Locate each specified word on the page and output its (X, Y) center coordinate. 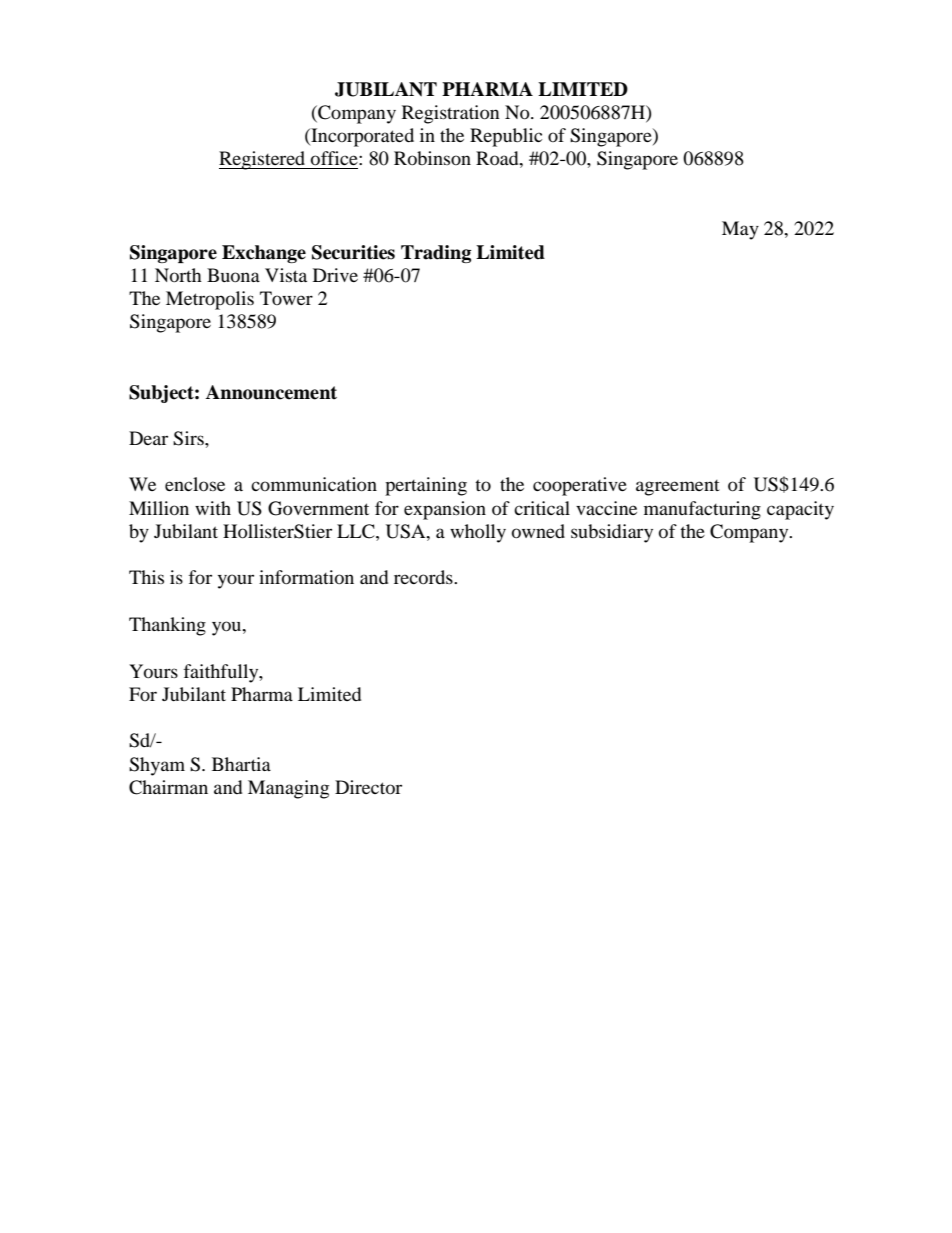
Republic (506, 137)
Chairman (168, 787)
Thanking (167, 626)
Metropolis (210, 300)
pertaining (426, 486)
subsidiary (612, 533)
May (740, 230)
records (424, 577)
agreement (678, 488)
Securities (353, 252)
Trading (436, 254)
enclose (195, 484)
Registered (263, 160)
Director (368, 787)
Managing (288, 789)
